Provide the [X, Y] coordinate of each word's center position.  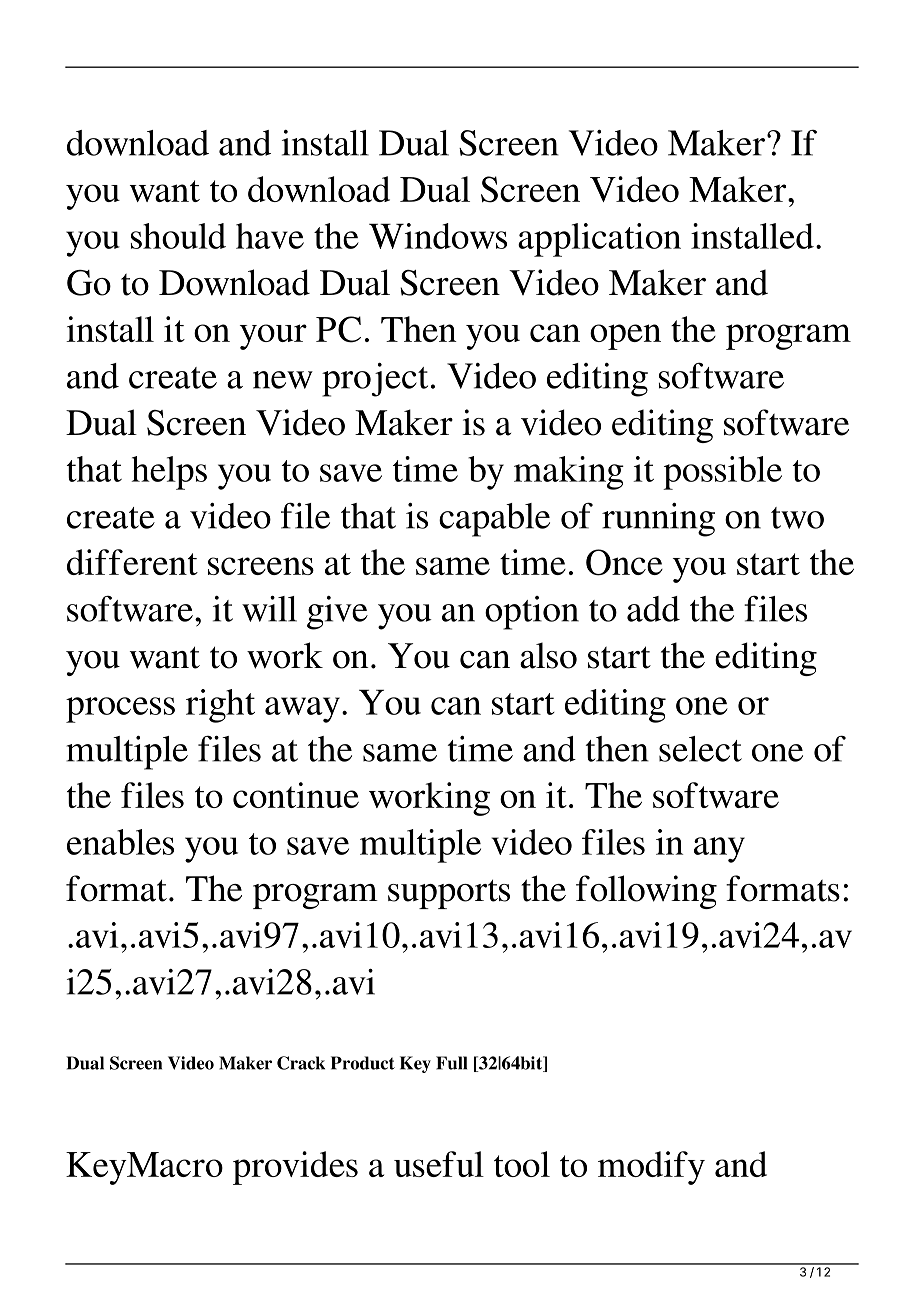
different [132, 562]
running [658, 520]
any [719, 850]
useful [439, 1164]
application [599, 240]
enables [120, 842]
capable [494, 520]
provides [295, 1168]
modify [651, 1168]
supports [449, 894]
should [178, 236]
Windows [438, 236]
